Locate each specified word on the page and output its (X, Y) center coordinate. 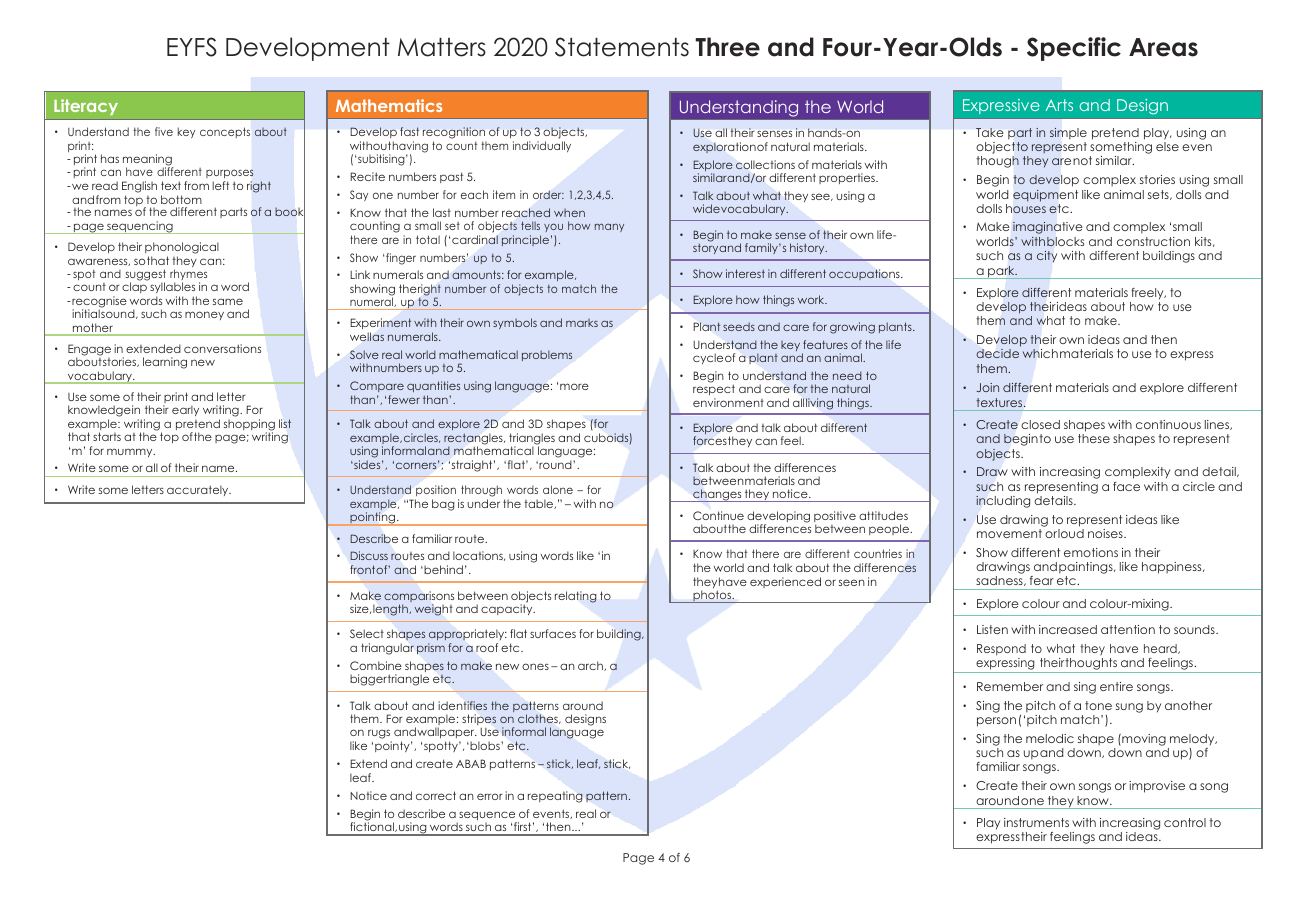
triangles (532, 440)
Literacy (86, 107)
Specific (1074, 49)
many (609, 227)
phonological (182, 249)
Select (367, 633)
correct (436, 795)
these (1094, 438)
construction (1153, 241)
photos (712, 596)
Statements (622, 47)
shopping (249, 426)
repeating (555, 797)
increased (1068, 629)
